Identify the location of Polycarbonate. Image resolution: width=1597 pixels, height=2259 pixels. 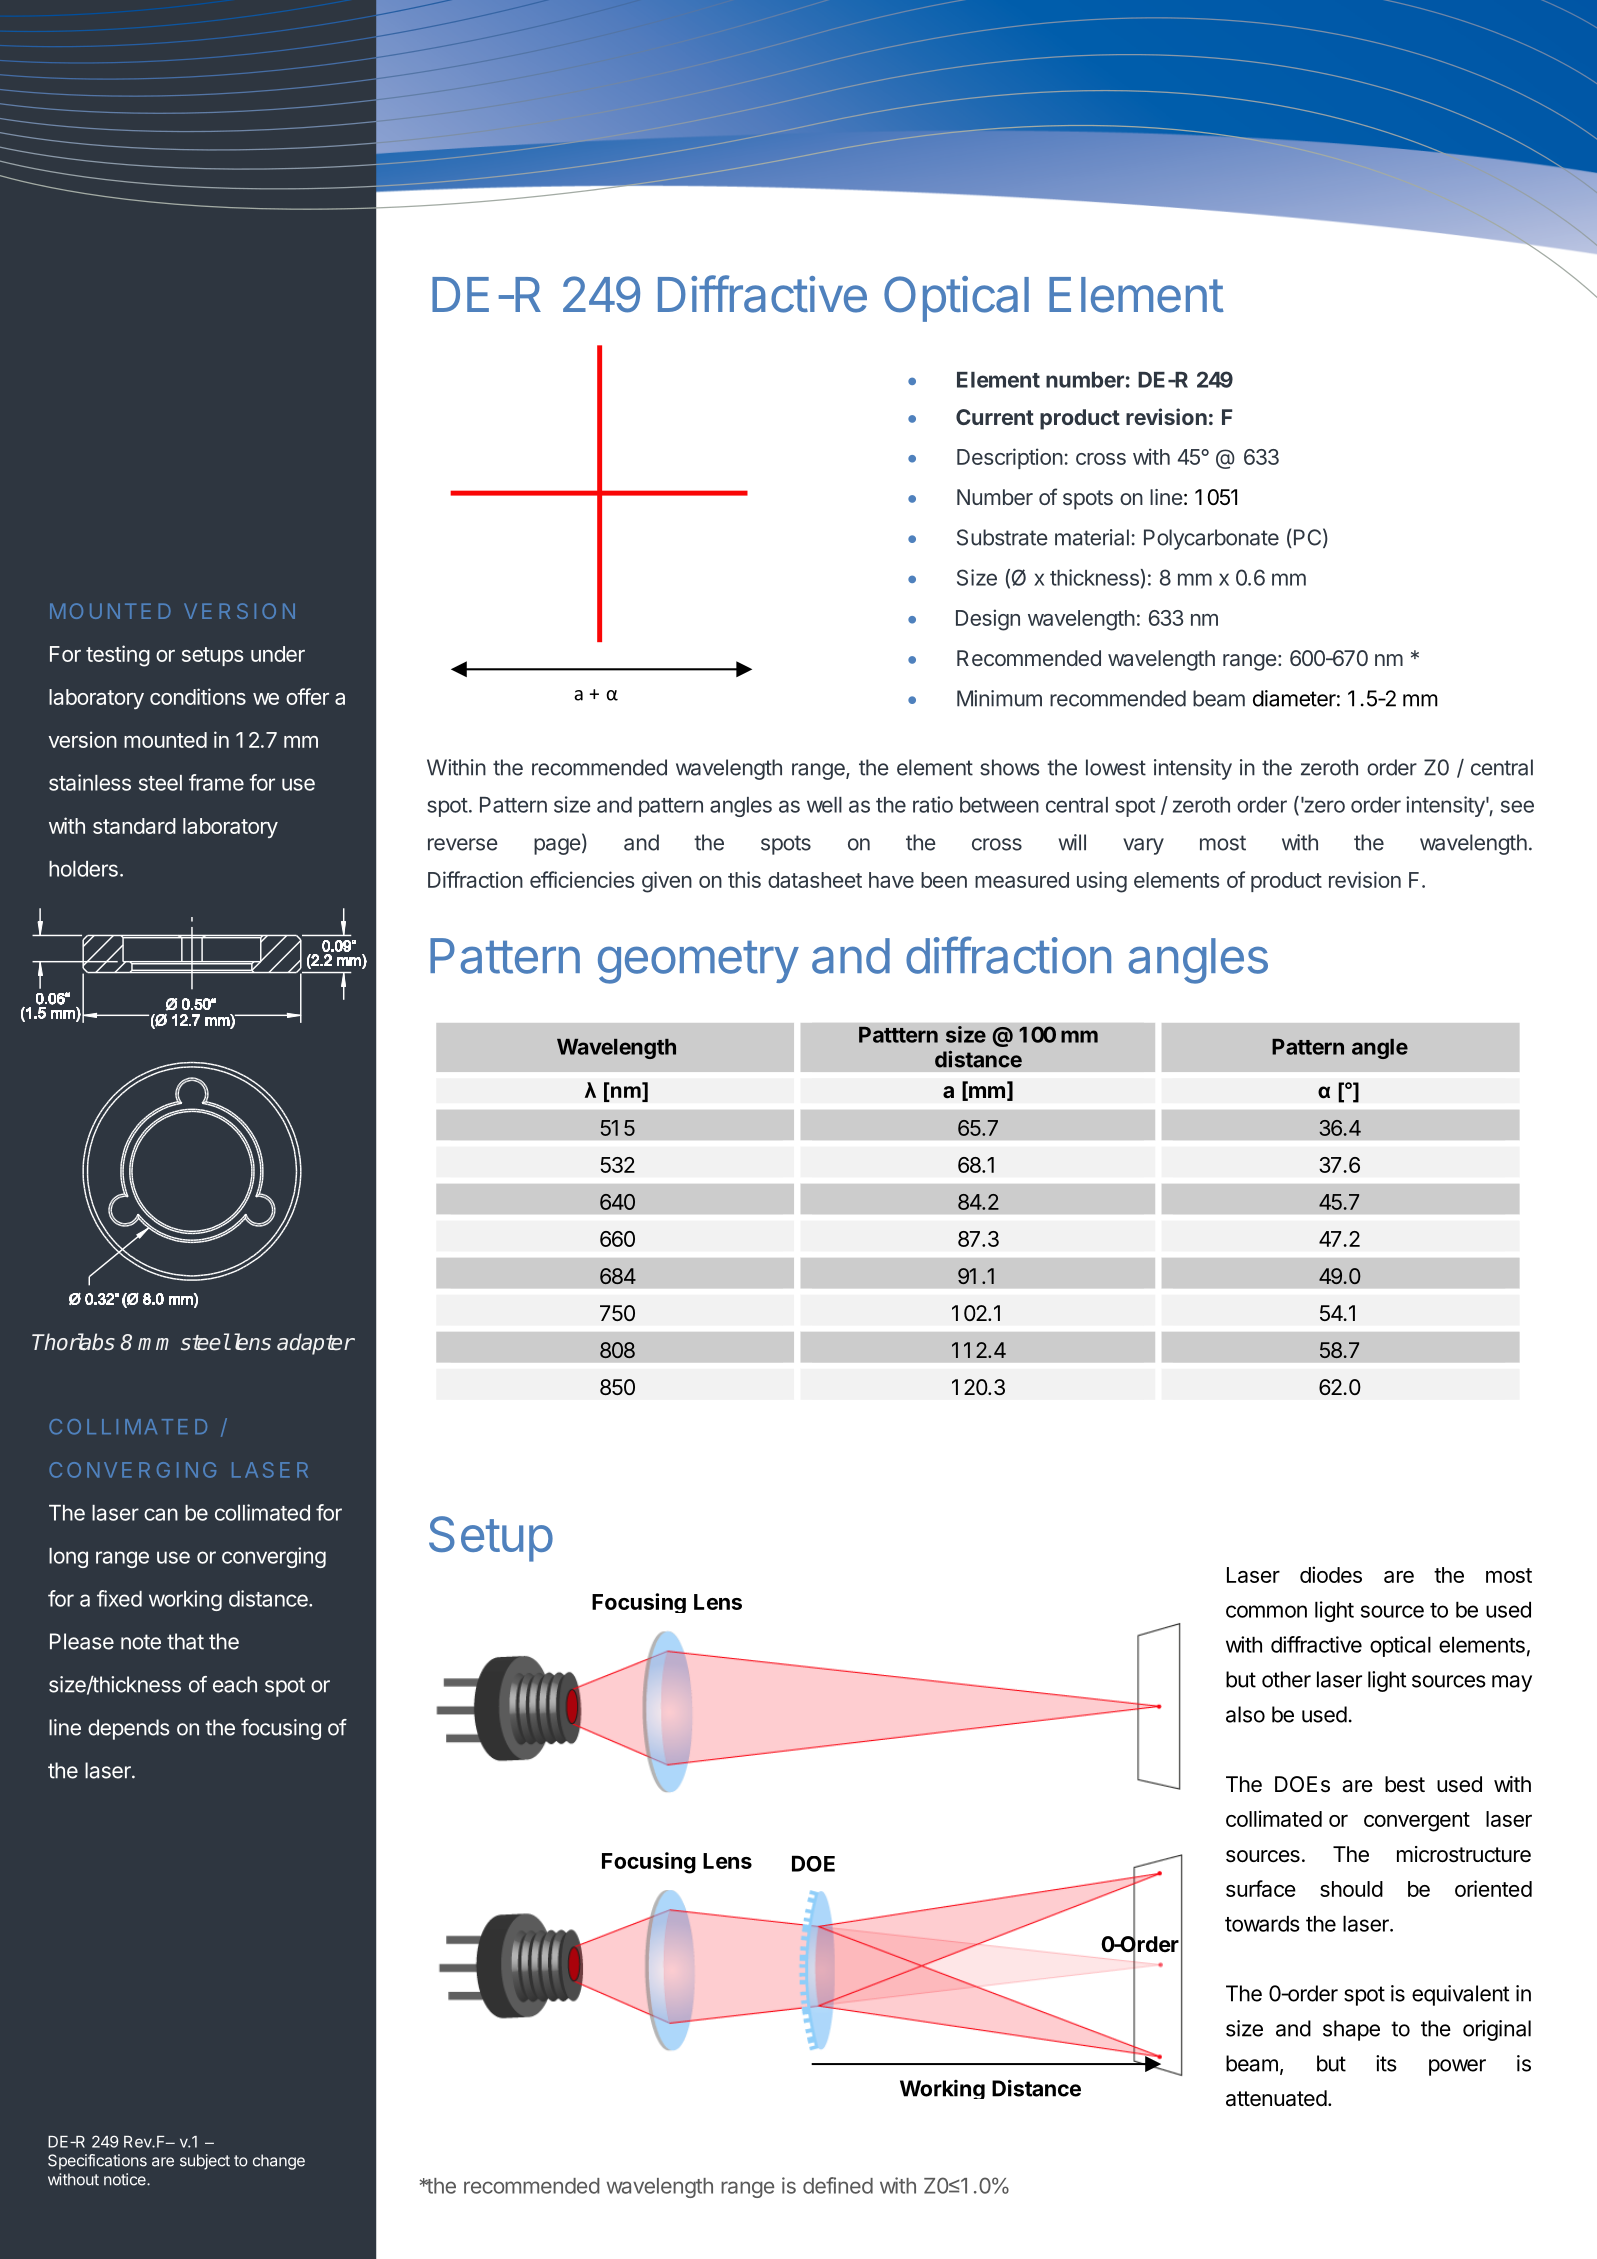
(1211, 539).
